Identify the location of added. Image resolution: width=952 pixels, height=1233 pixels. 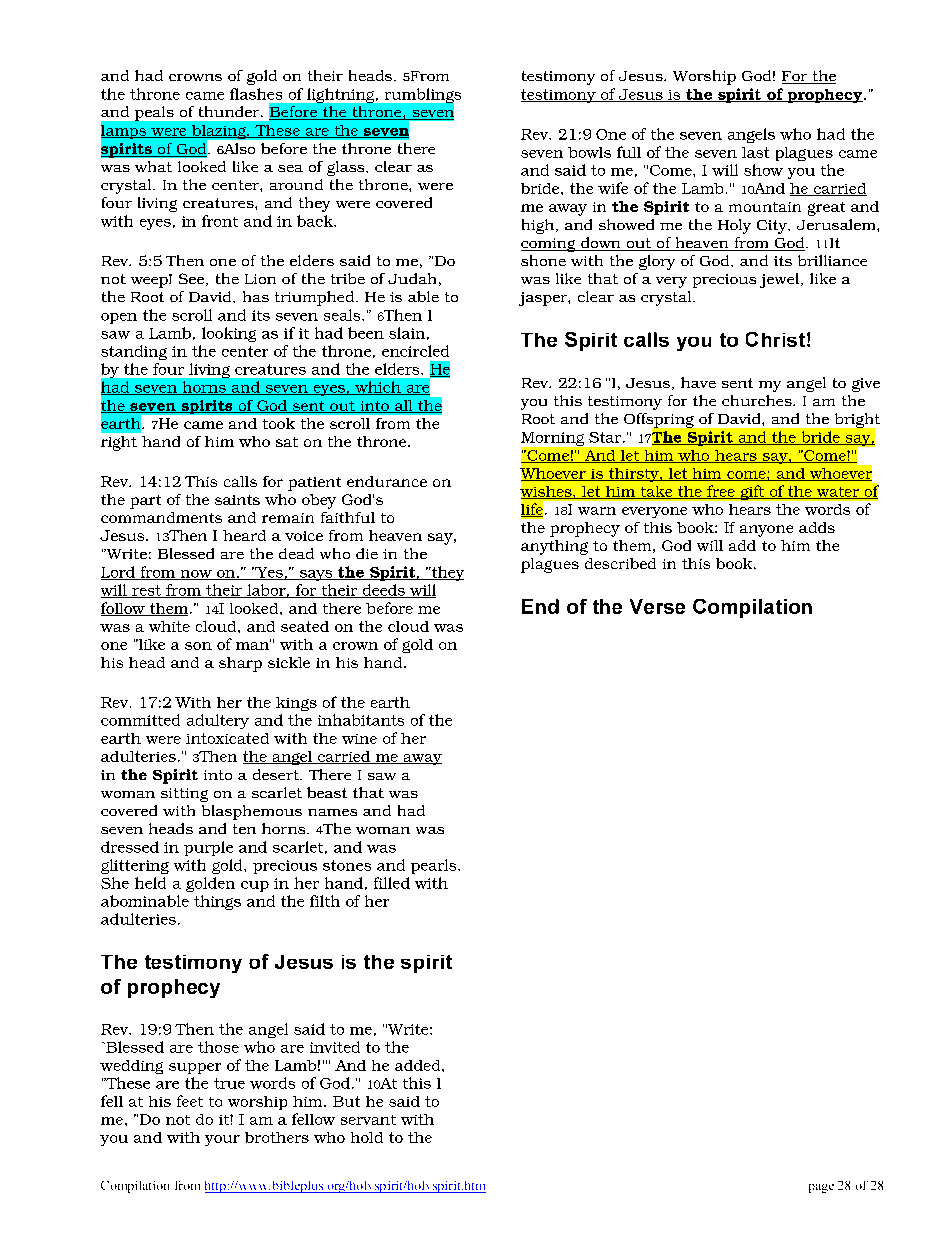
(419, 1065).
